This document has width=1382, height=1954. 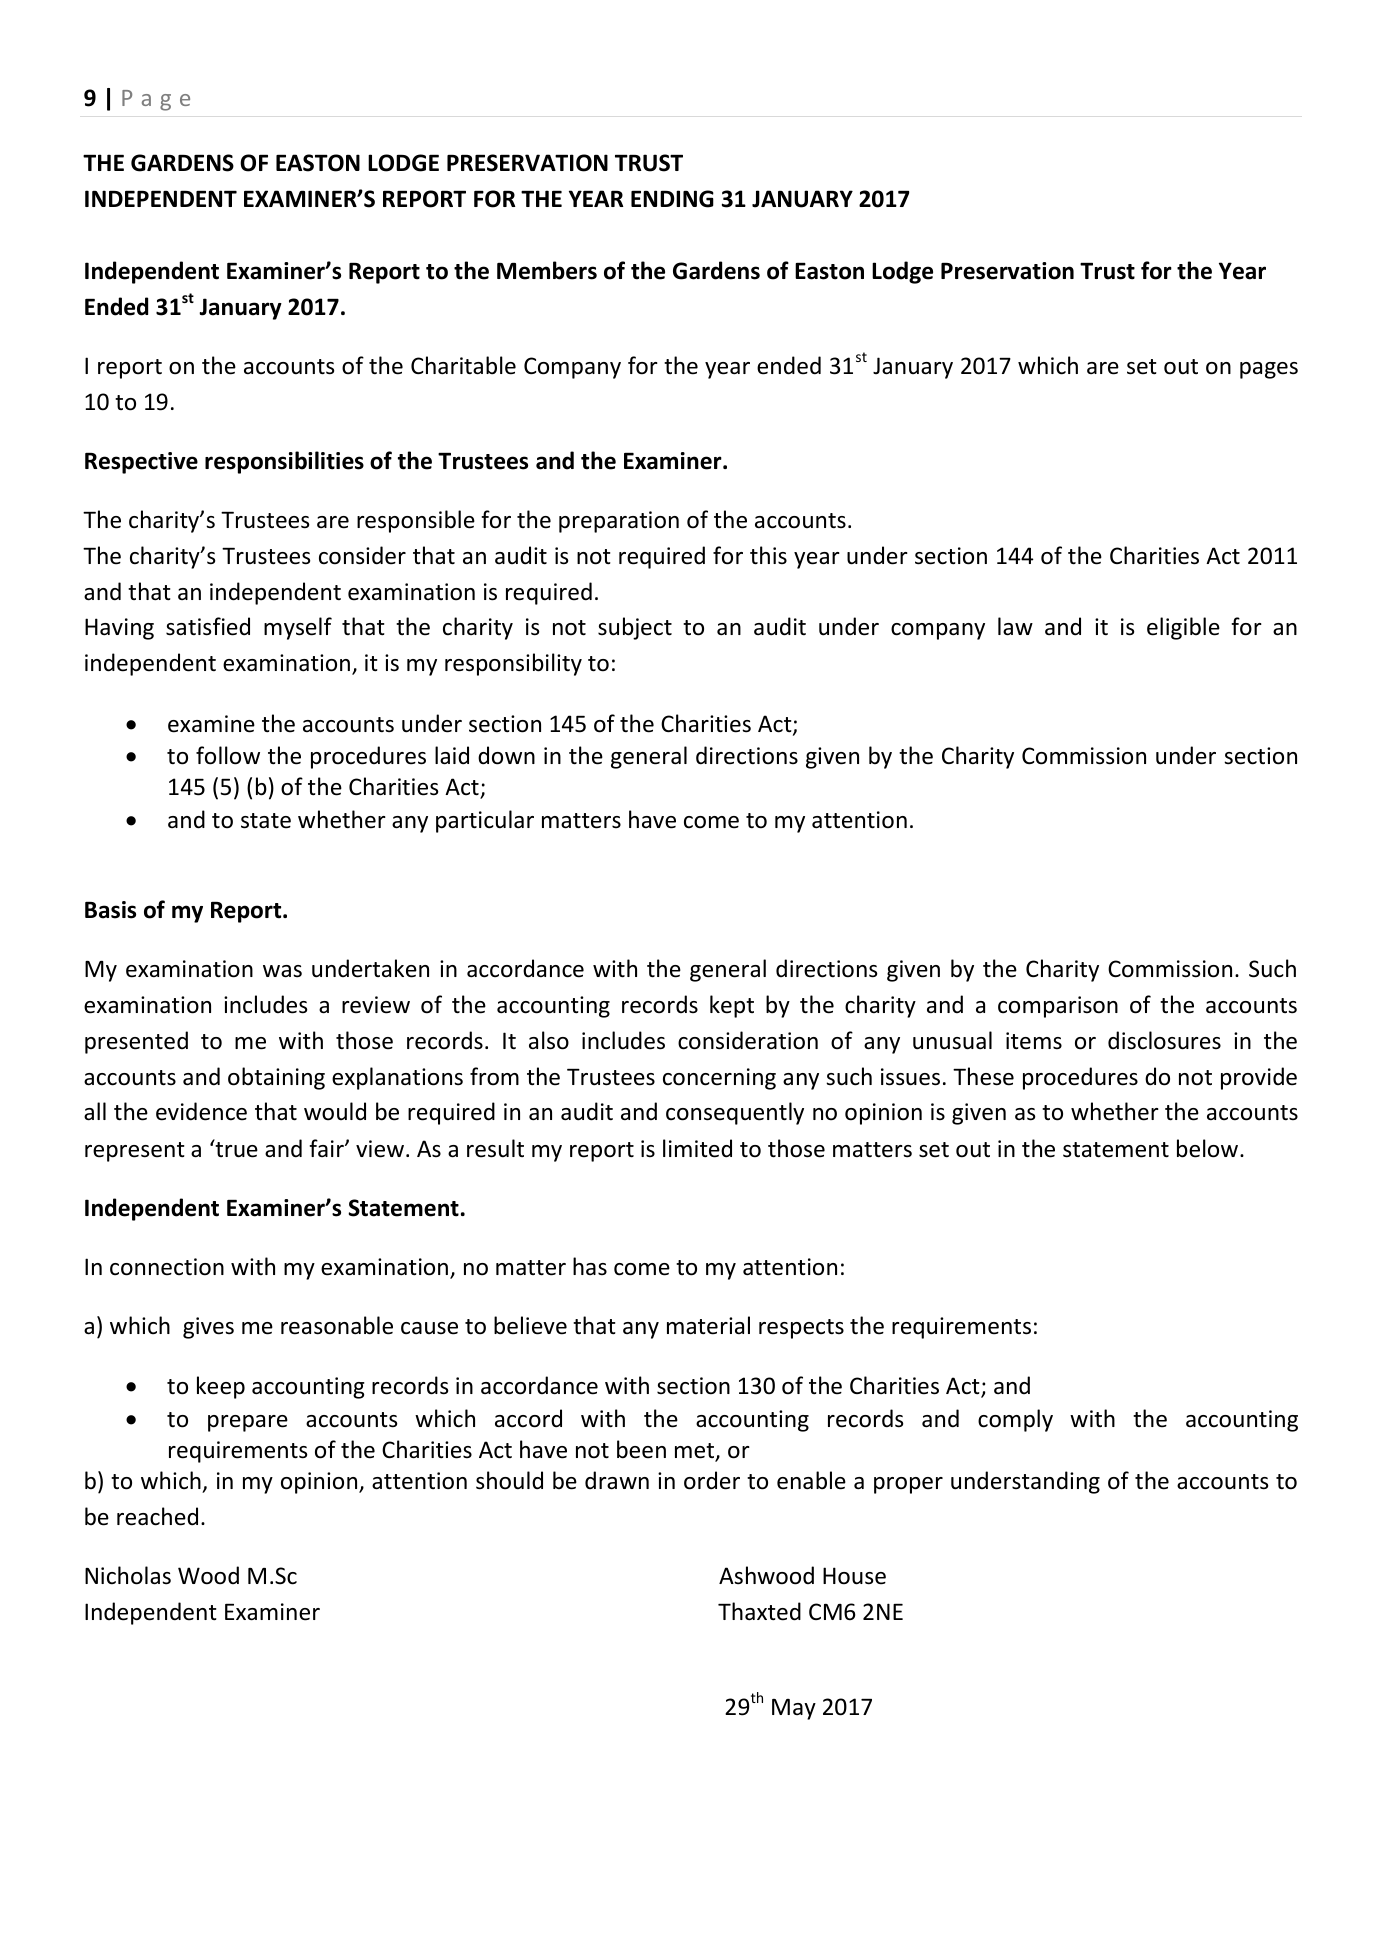 What do you see at coordinates (708, 1325) in the document?
I see `material` at bounding box center [708, 1325].
